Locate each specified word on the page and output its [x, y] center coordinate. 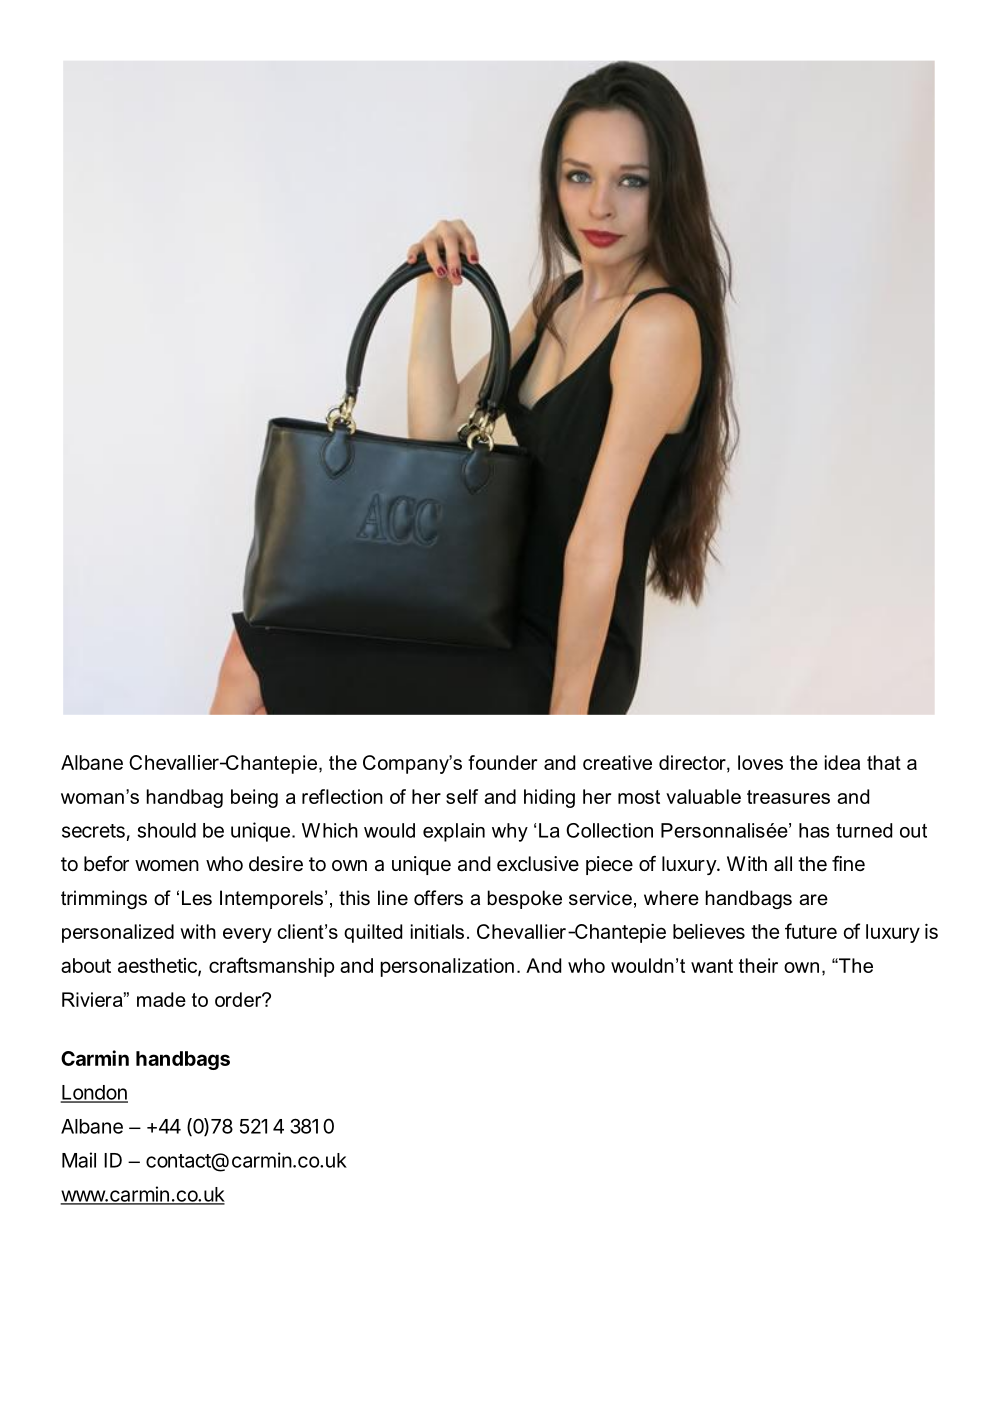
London [94, 1093]
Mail [79, 1160]
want [712, 966]
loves [760, 762]
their [758, 965]
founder [502, 762]
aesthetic [158, 967]
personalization [447, 967]
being [254, 798]
